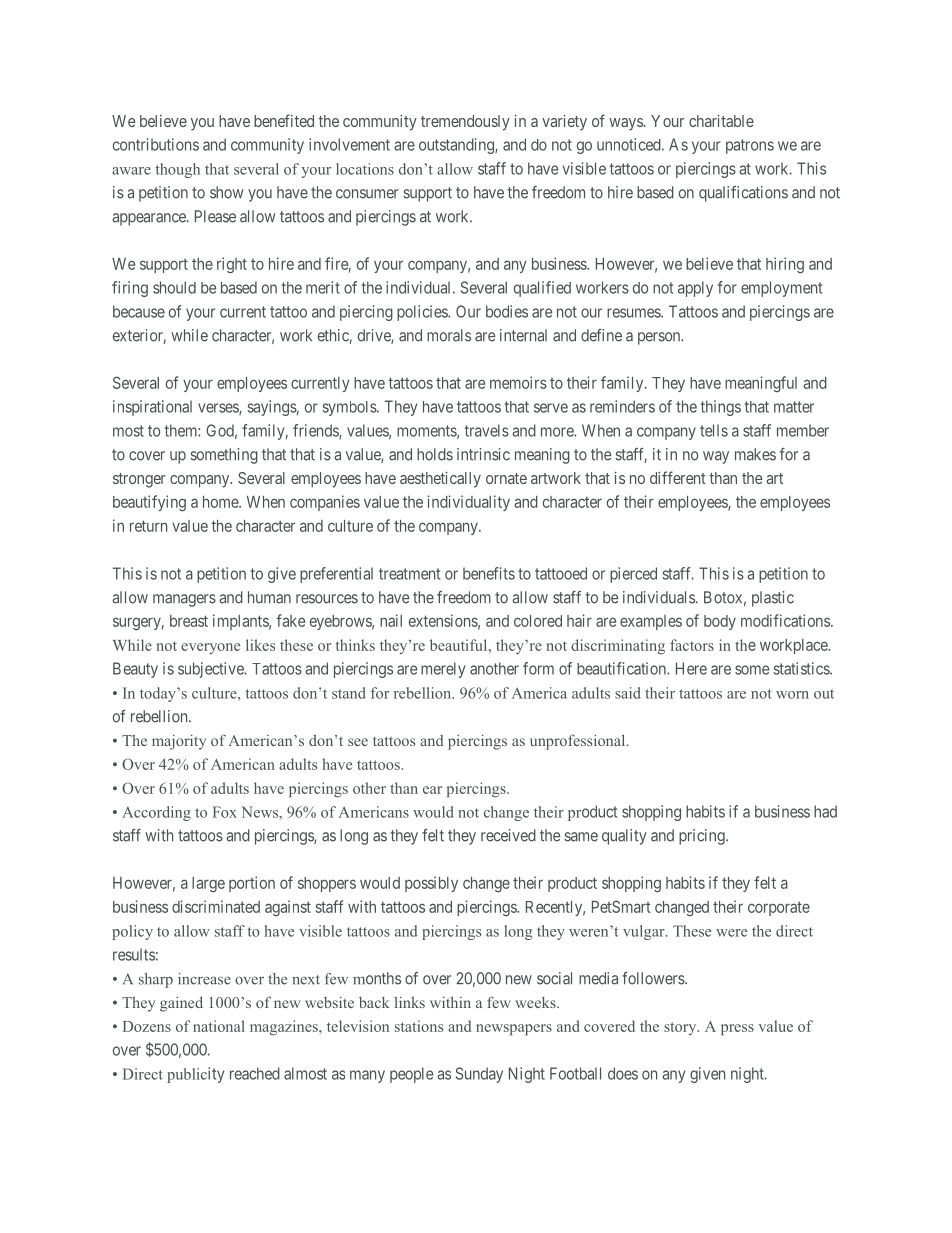 The width and height of the screenshot is (952, 1233). What do you see at coordinates (465, 123) in the screenshot?
I see `tremendously` at bounding box center [465, 123].
